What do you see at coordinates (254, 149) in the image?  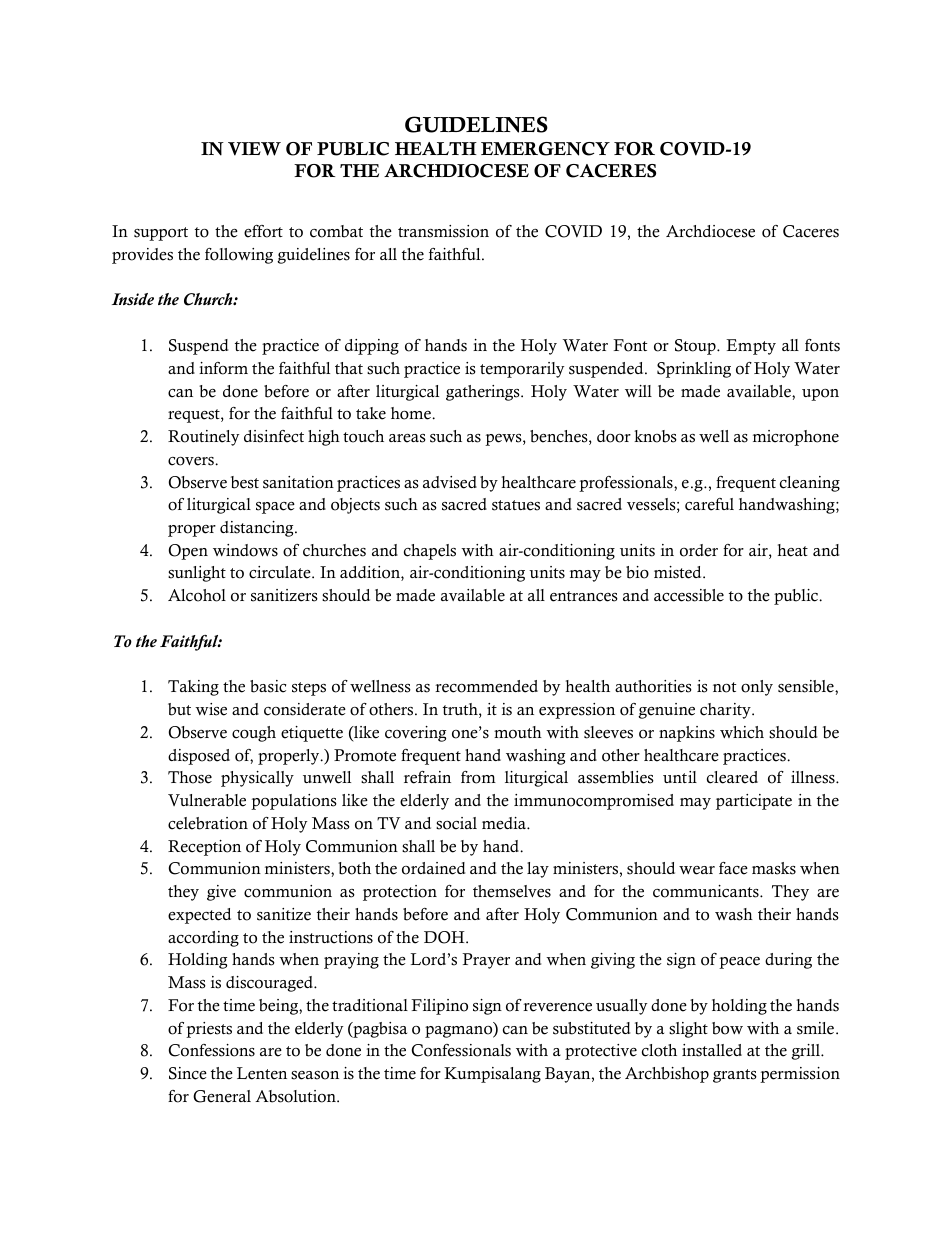 I see `VIEW` at bounding box center [254, 149].
